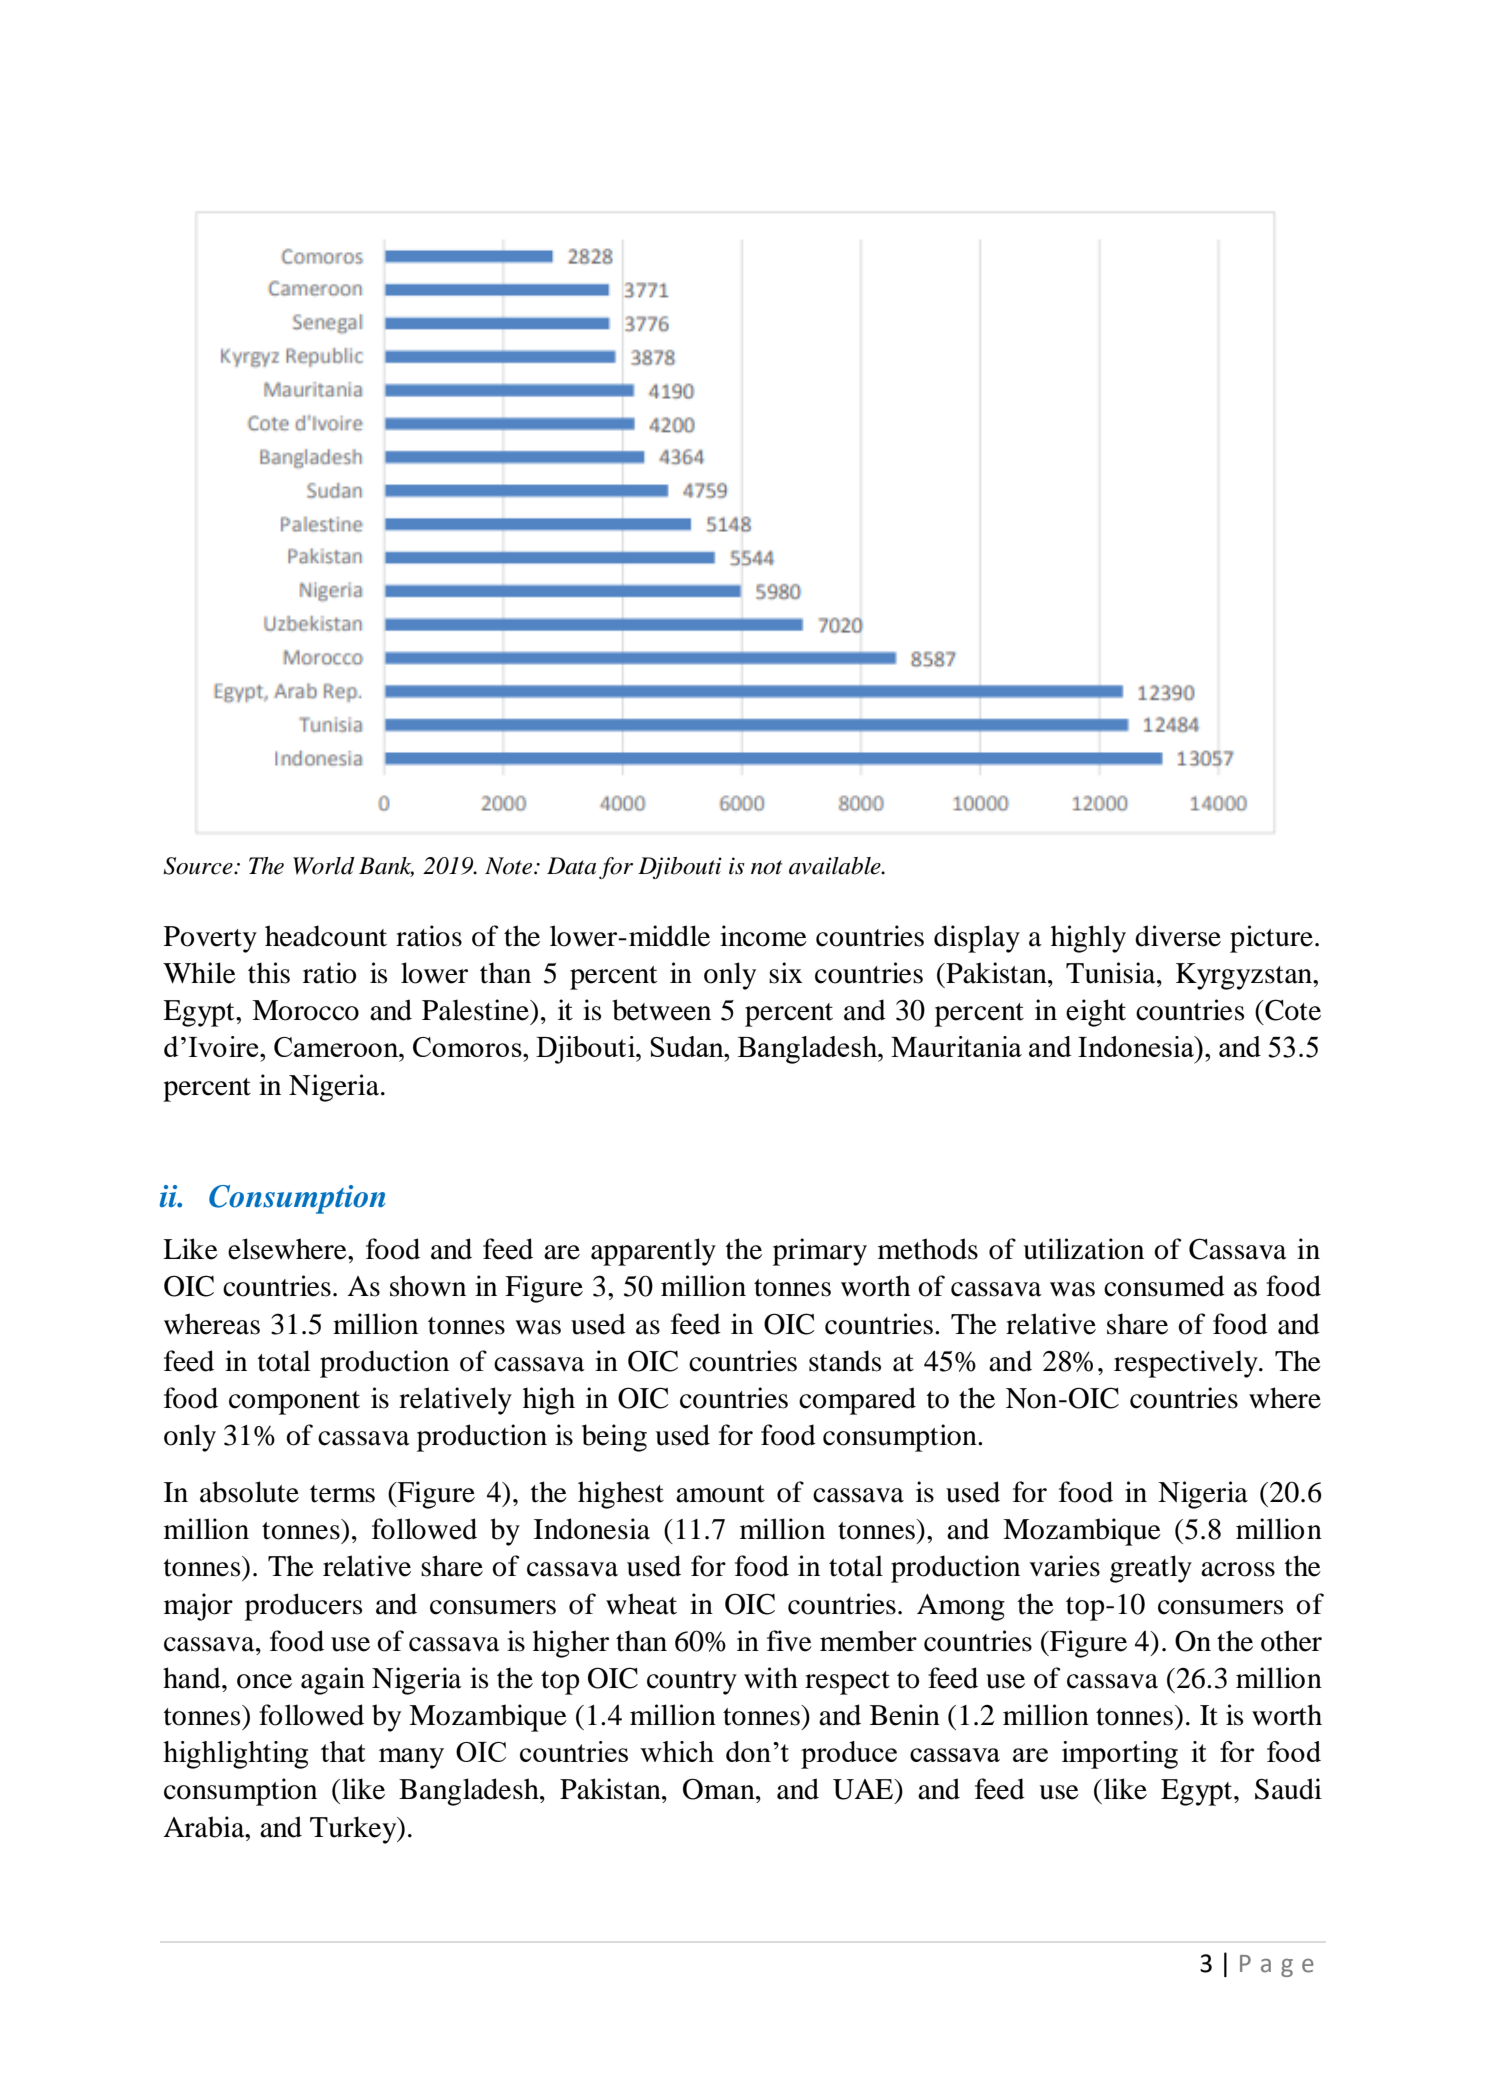 The image size is (1485, 2100). What do you see at coordinates (1083, 1249) in the page?
I see `utilization` at bounding box center [1083, 1249].
